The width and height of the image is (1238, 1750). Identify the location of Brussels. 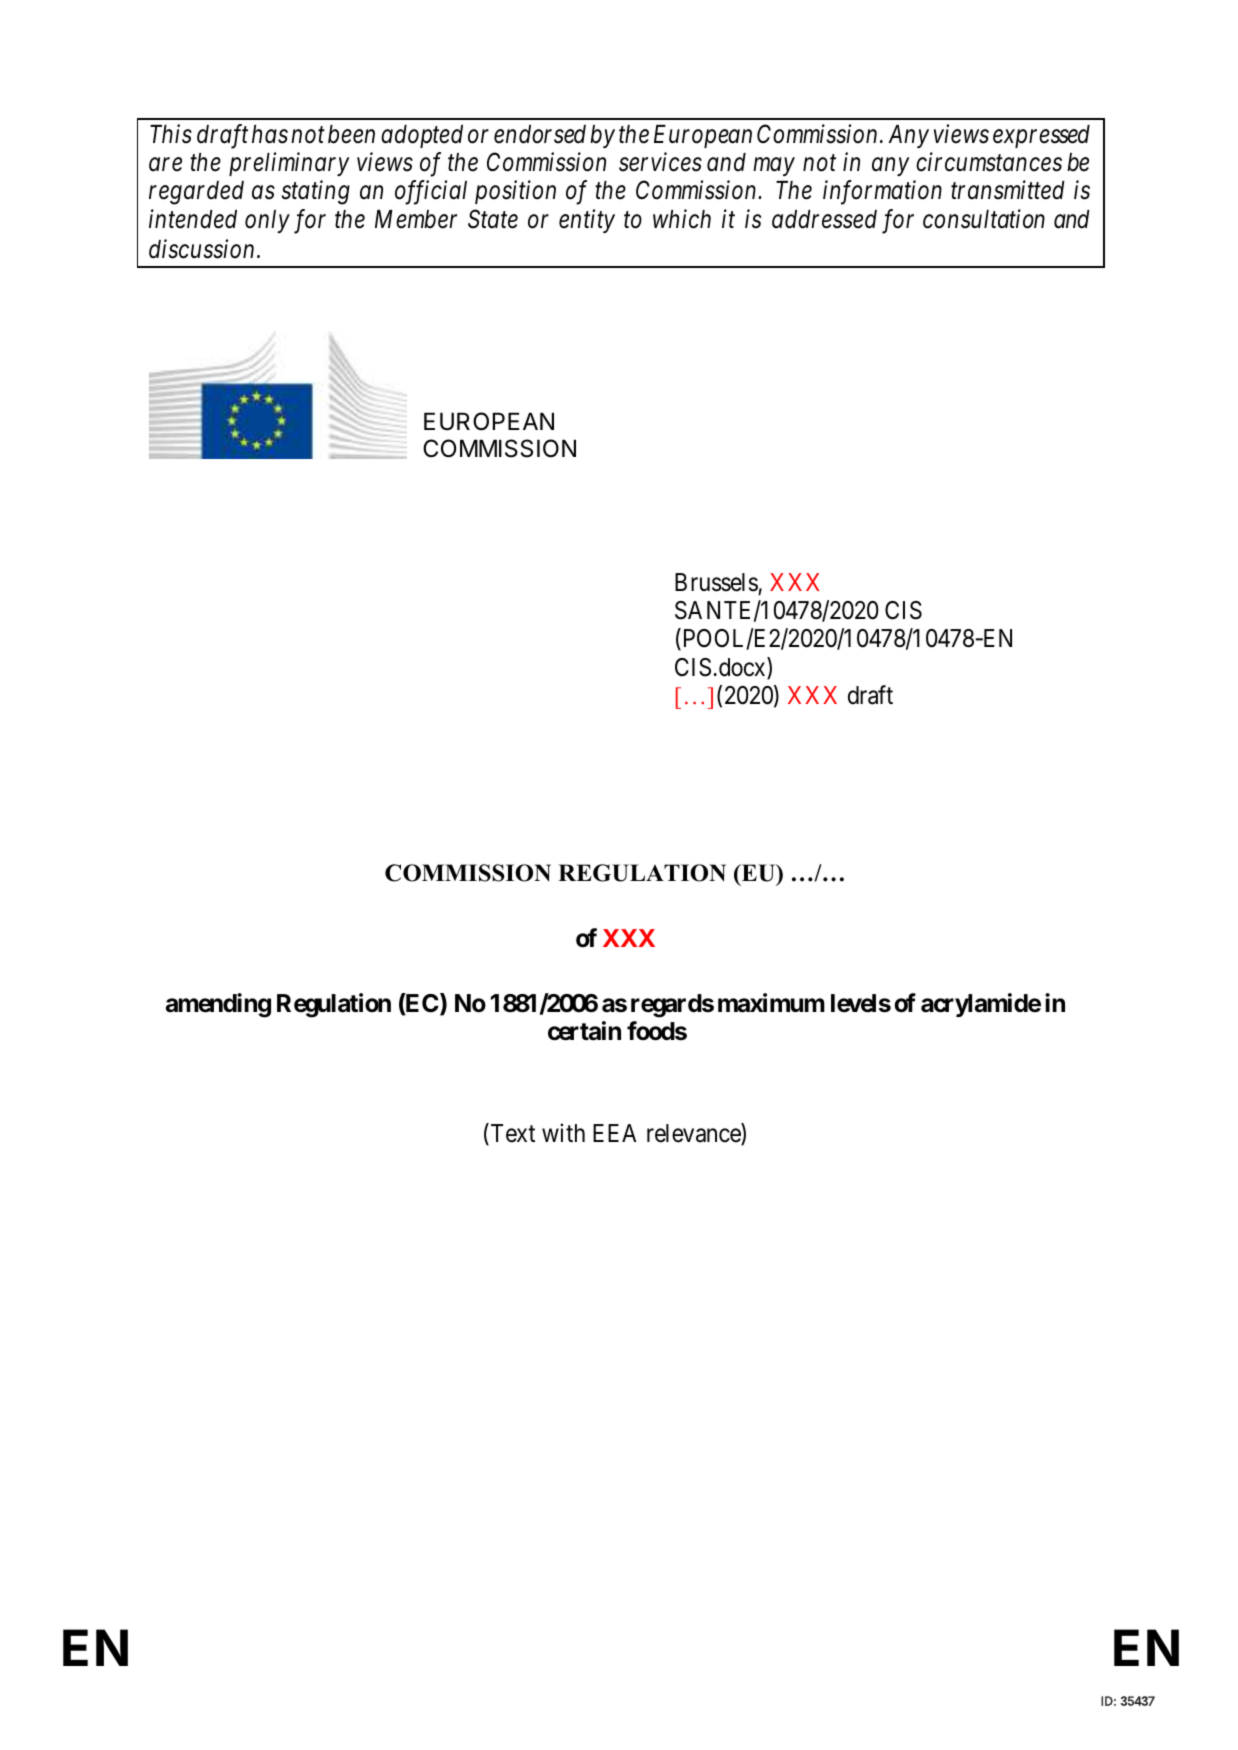
(716, 582).
